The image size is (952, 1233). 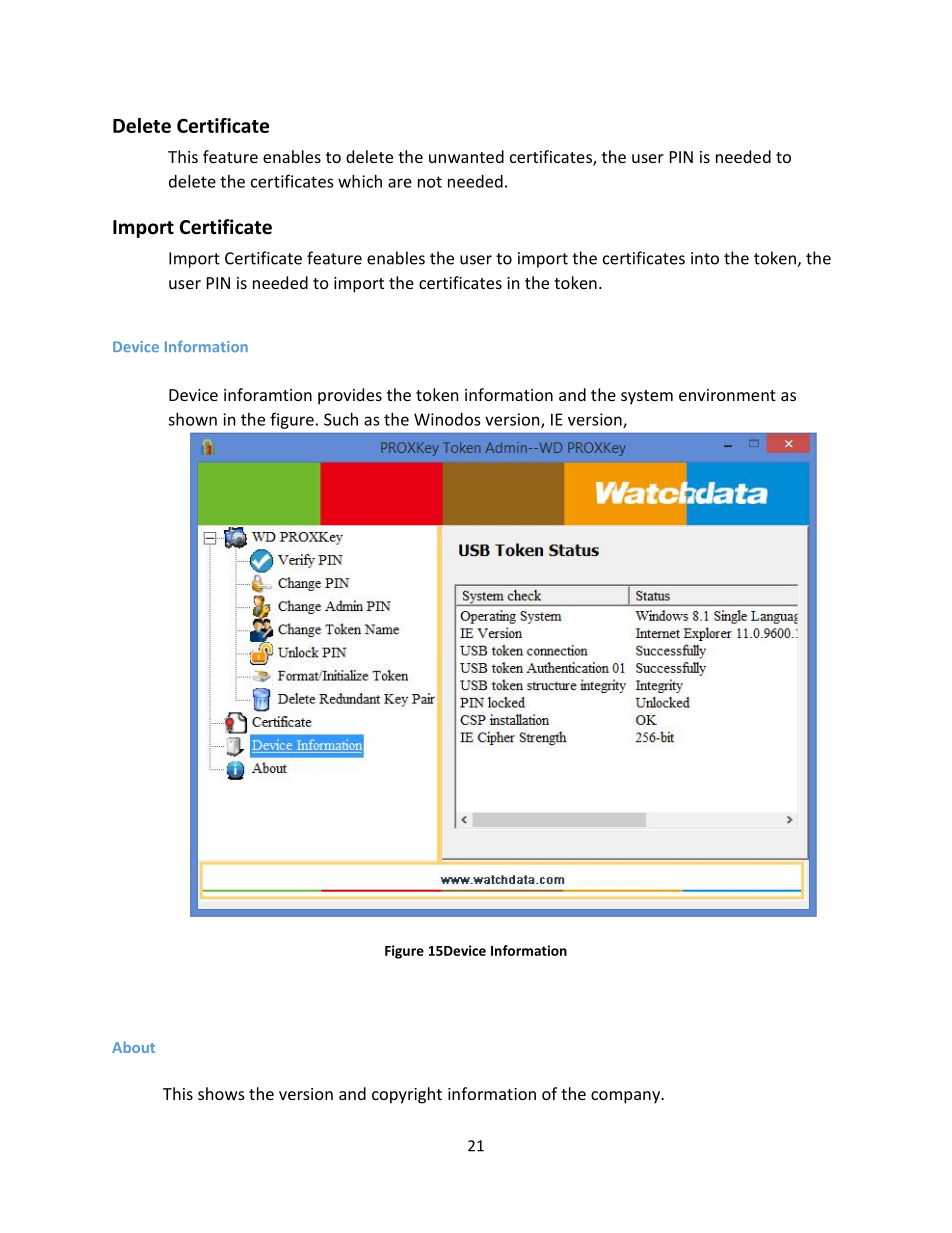 I want to click on copyright, so click(x=407, y=1095).
